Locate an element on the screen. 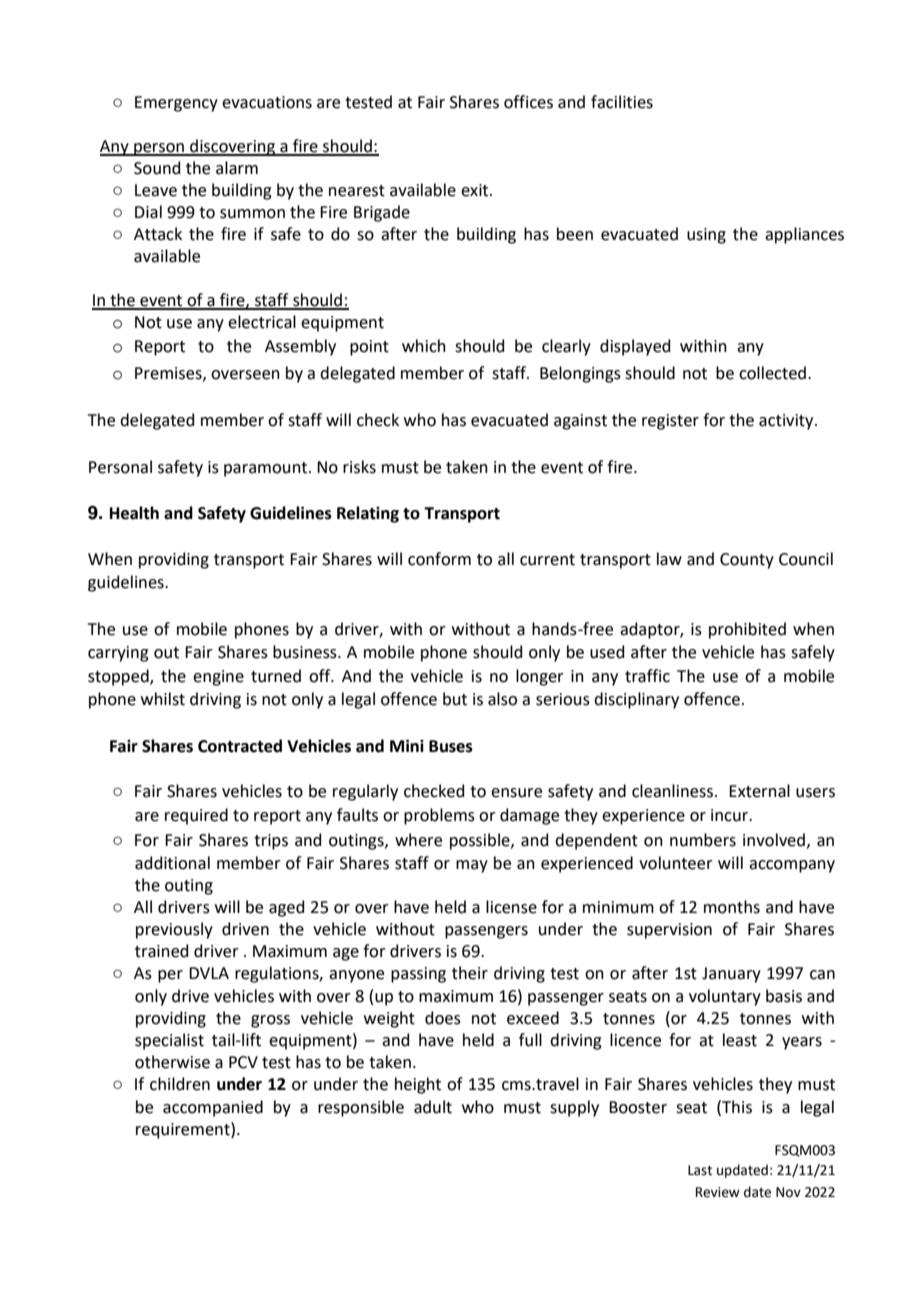 This screenshot has width=924, height=1308. County is located at coordinates (747, 561).
